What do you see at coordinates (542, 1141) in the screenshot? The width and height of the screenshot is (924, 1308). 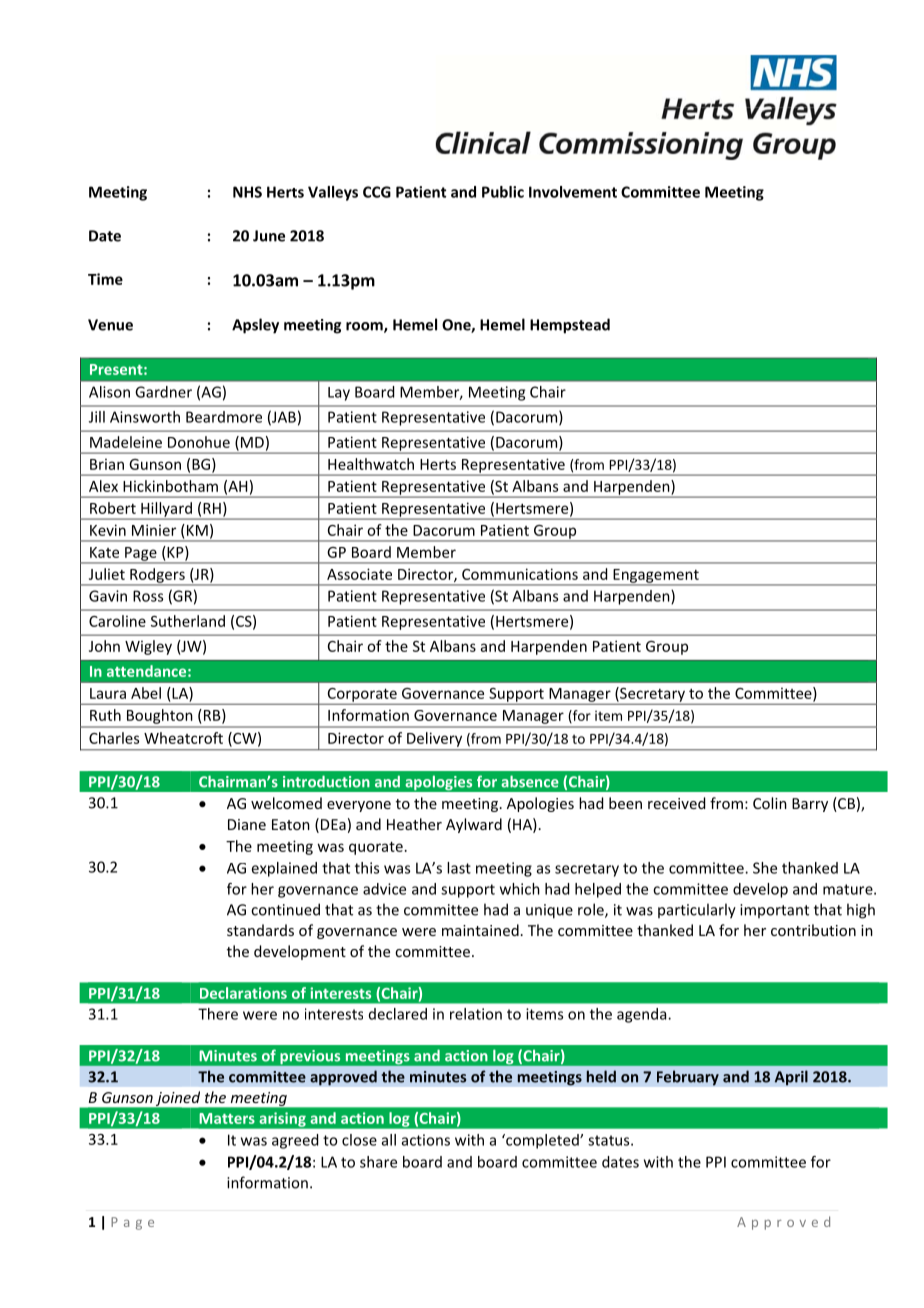 I see `completed` at bounding box center [542, 1141].
